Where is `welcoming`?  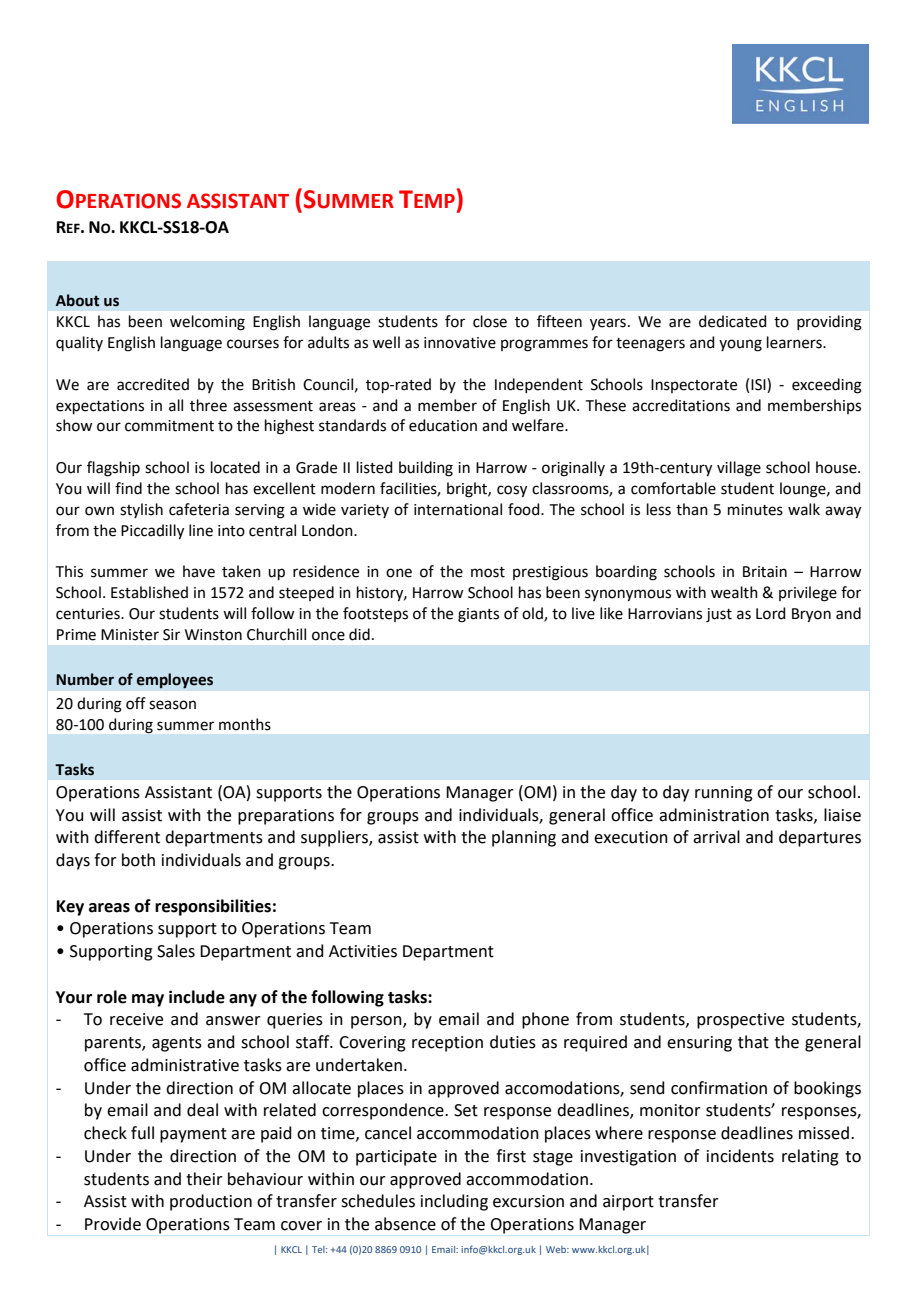
welcoming is located at coordinates (207, 323).
